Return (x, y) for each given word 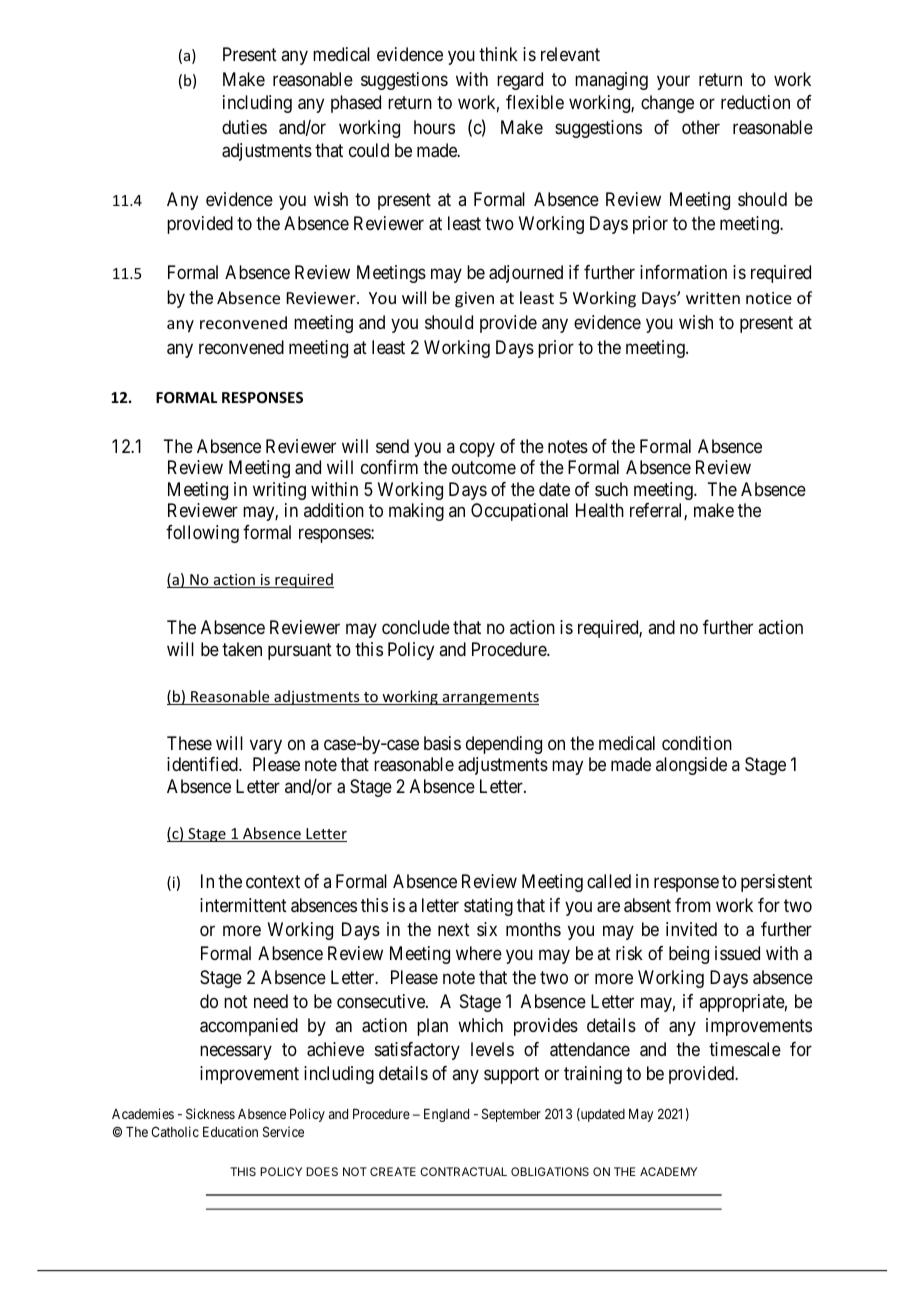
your (673, 82)
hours (434, 127)
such (611, 489)
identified (203, 764)
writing (279, 491)
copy (477, 449)
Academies (143, 1113)
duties (244, 127)
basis (442, 743)
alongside (691, 766)
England (446, 1115)
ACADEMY (668, 1171)
